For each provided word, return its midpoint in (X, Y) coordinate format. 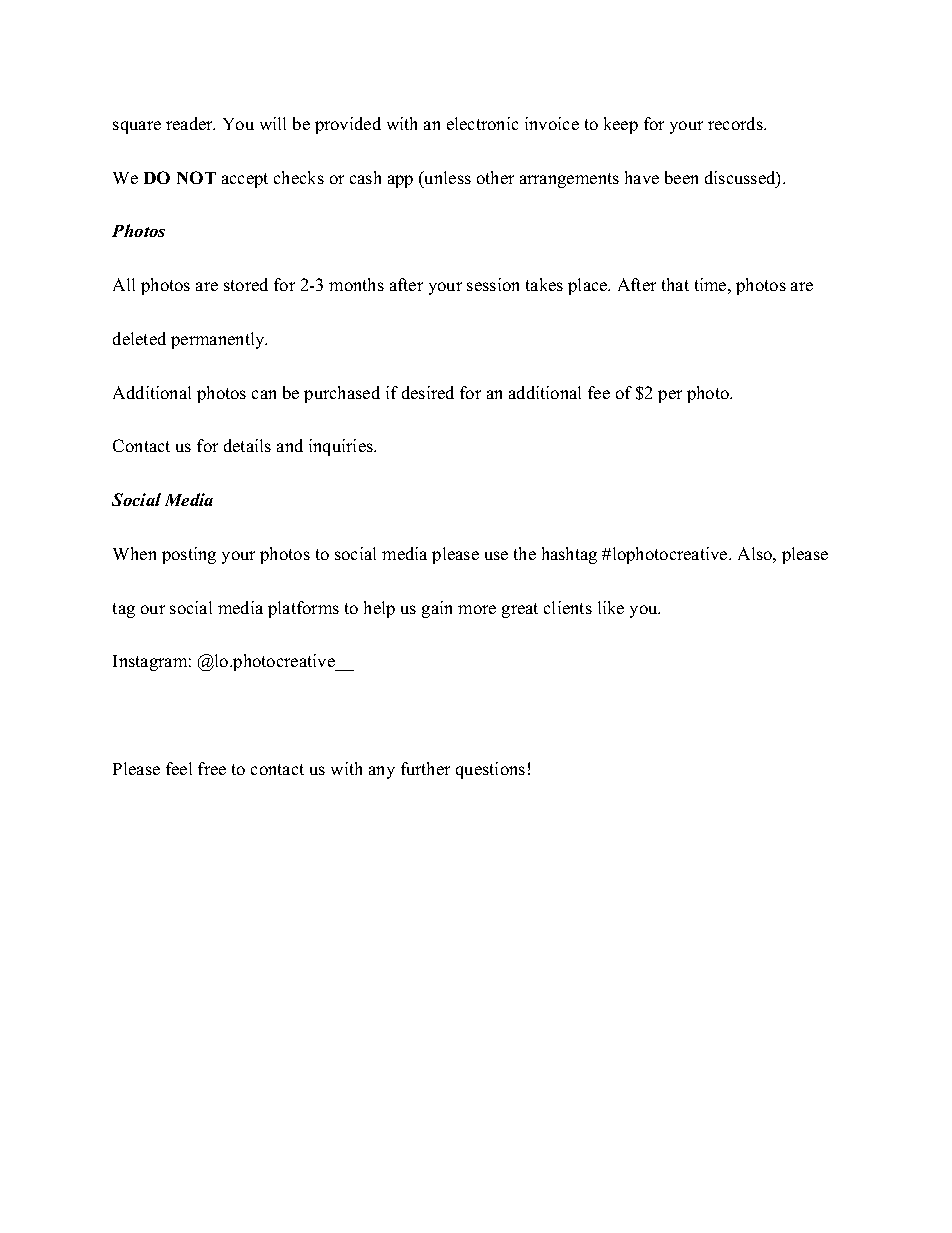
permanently (219, 340)
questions (490, 770)
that (675, 284)
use (496, 555)
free (212, 768)
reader (190, 123)
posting (189, 555)
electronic (482, 123)
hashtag (569, 555)
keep (621, 125)
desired (428, 392)
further (425, 768)
